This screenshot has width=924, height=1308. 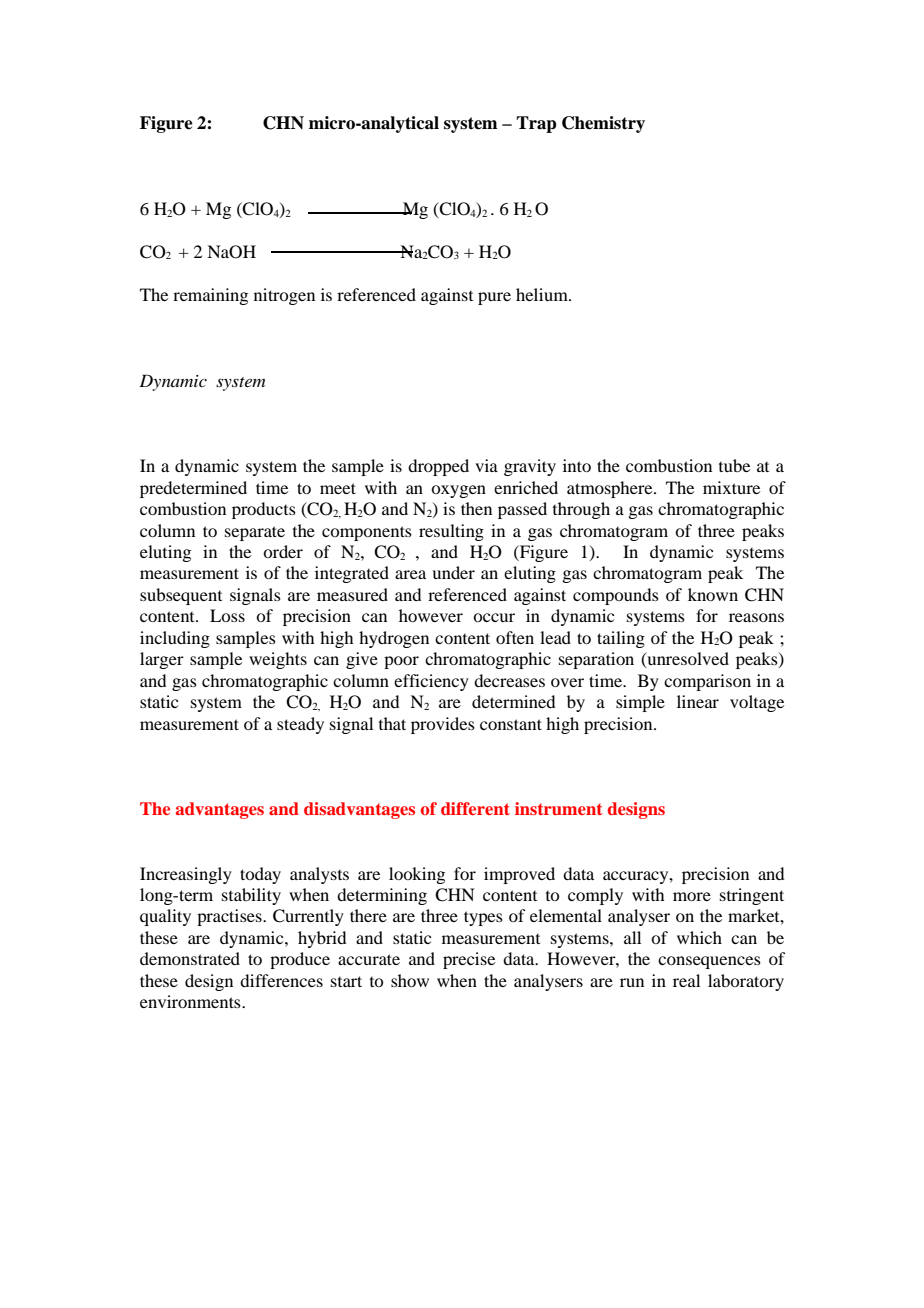 I want to click on separate, so click(x=255, y=533).
